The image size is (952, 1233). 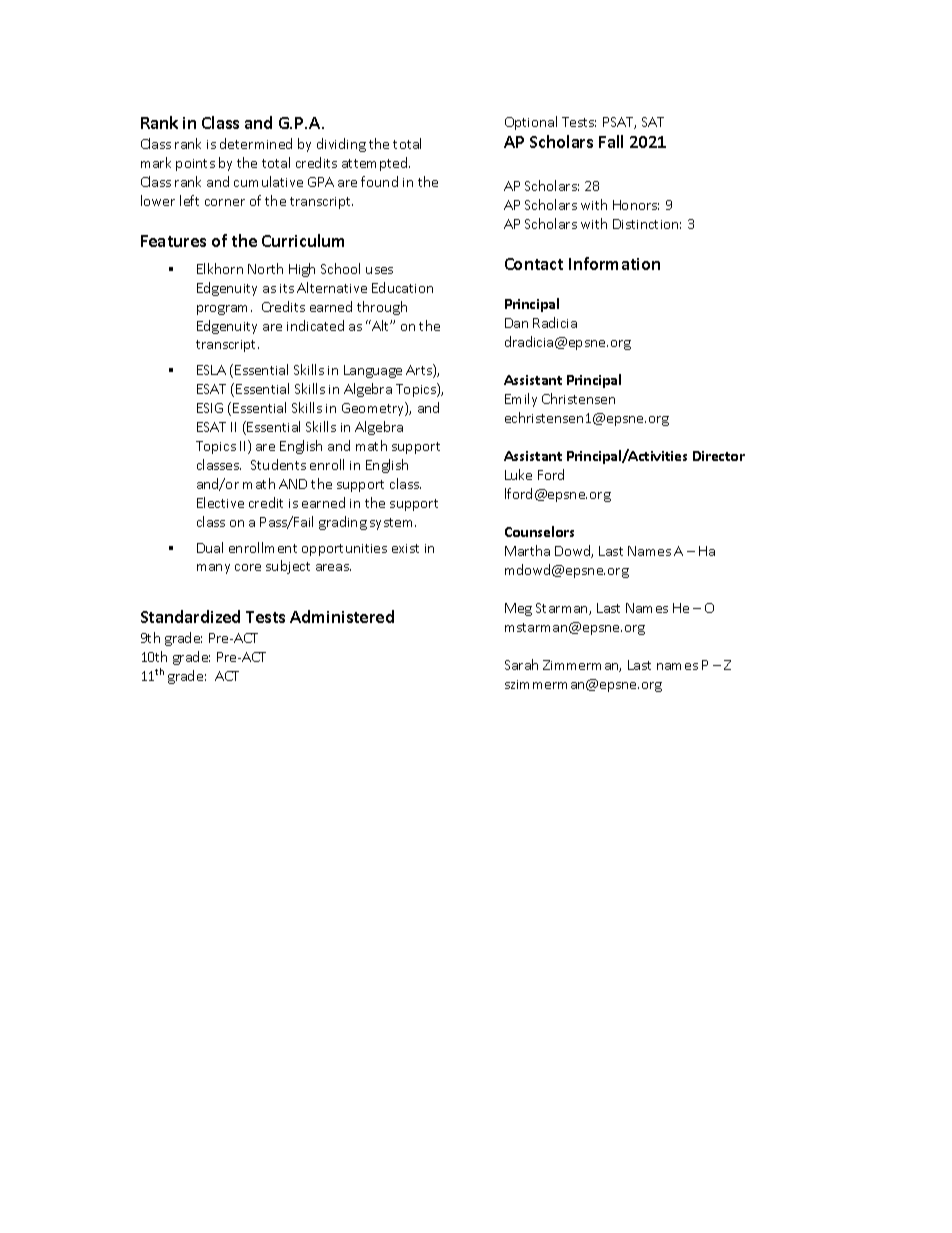 What do you see at coordinates (256, 143) in the image?
I see `determined` at bounding box center [256, 143].
